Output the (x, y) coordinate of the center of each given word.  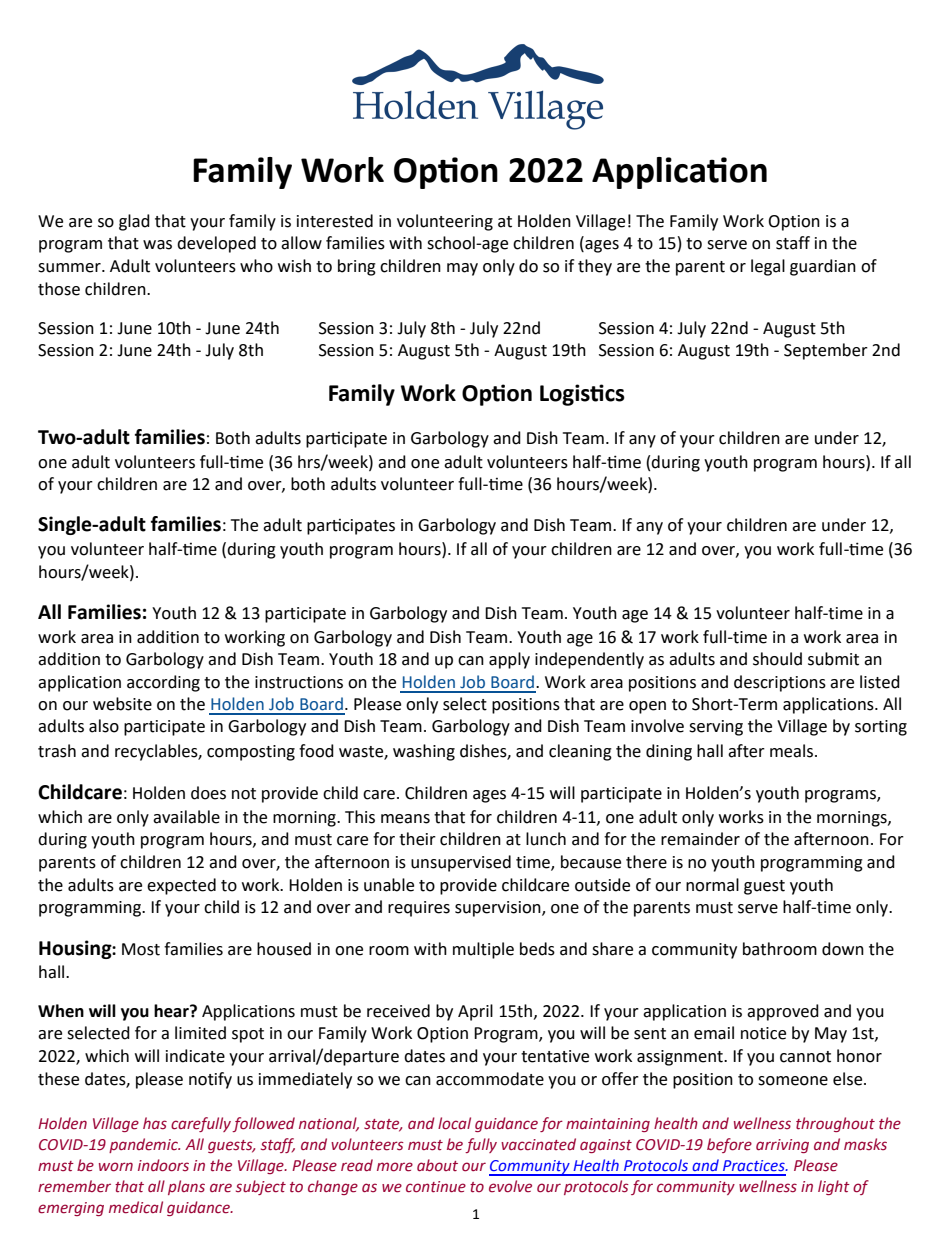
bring (357, 267)
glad (134, 222)
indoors (163, 1165)
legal (768, 267)
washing (424, 752)
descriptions (780, 683)
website (122, 704)
